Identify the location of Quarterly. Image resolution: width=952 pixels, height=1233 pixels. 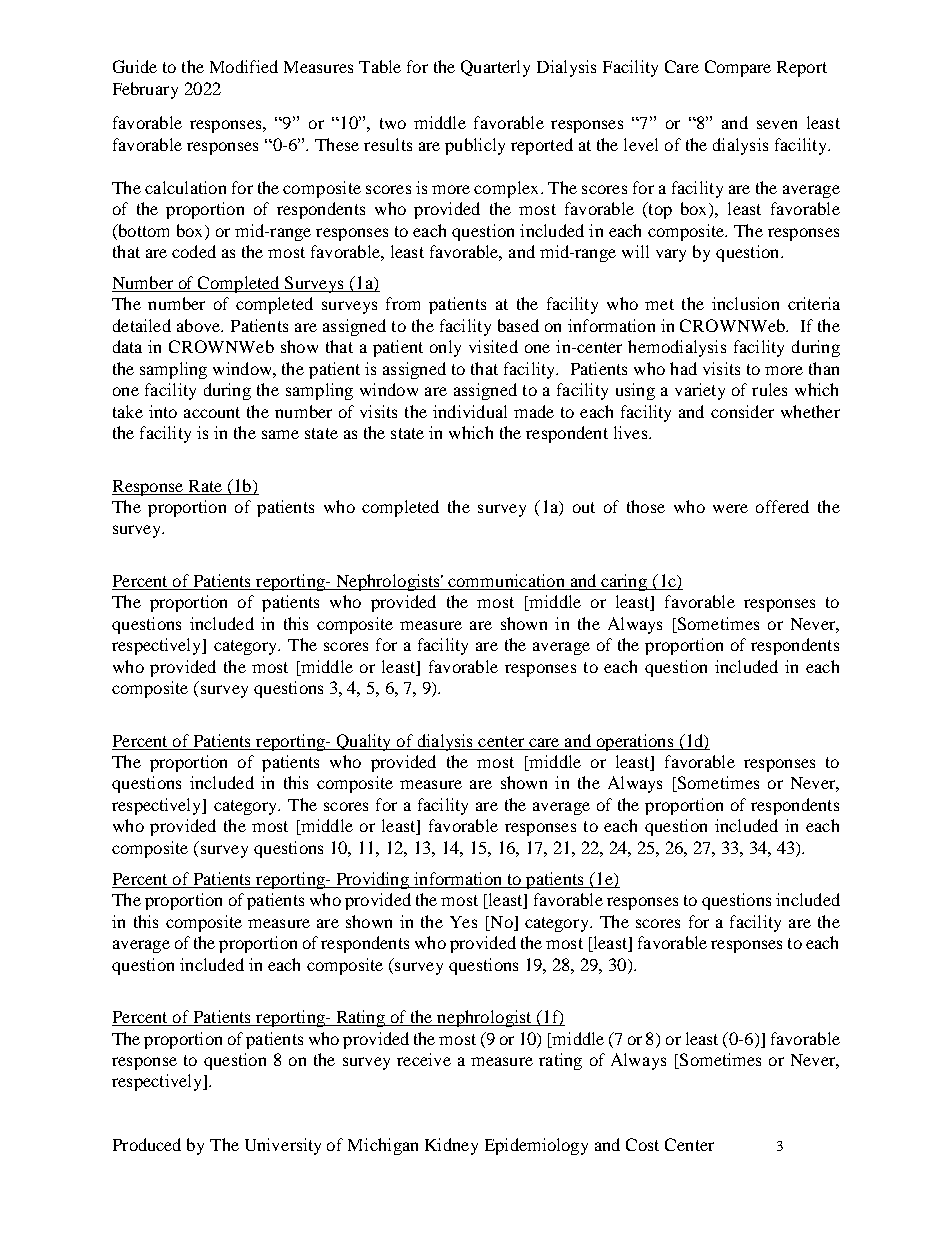
(495, 68).
